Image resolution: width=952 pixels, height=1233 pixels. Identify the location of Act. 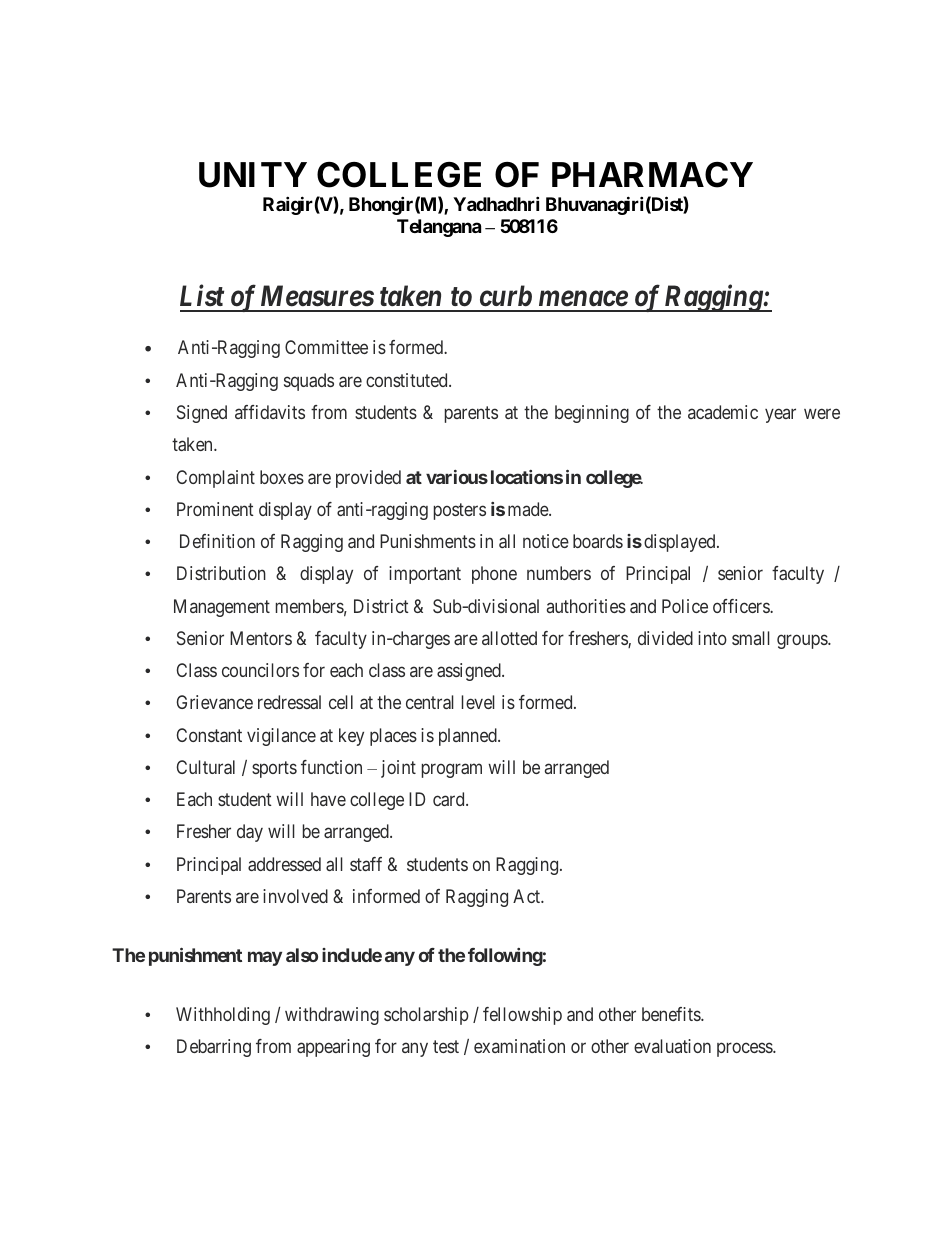
(528, 896).
